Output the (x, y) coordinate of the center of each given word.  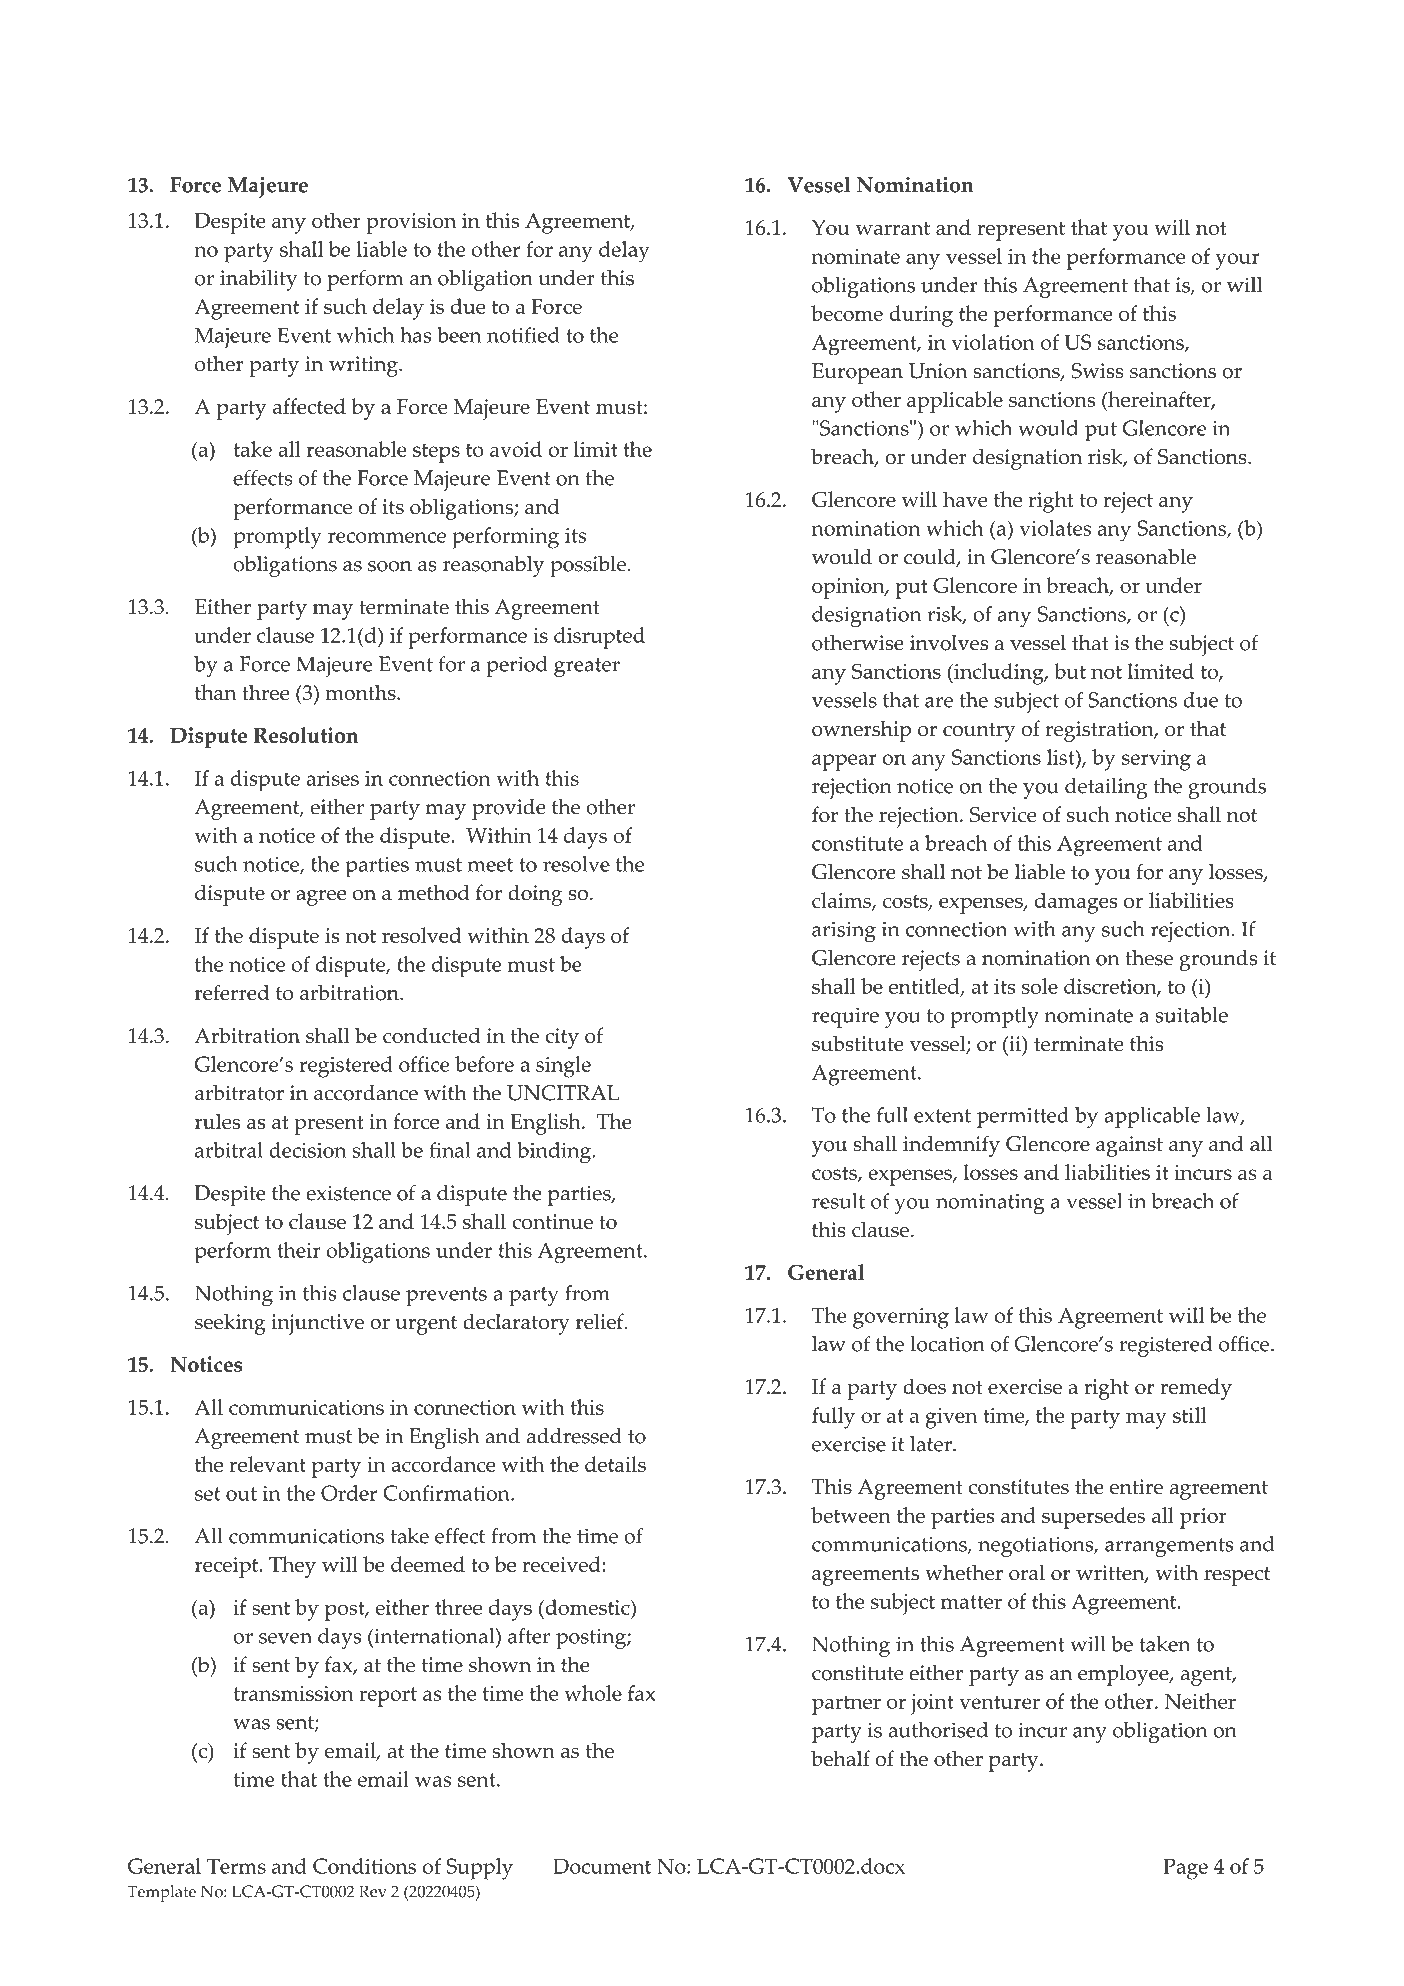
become (847, 313)
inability (259, 280)
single (563, 1067)
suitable (1191, 1015)
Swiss (1097, 371)
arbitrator (239, 1093)
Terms (236, 1866)
